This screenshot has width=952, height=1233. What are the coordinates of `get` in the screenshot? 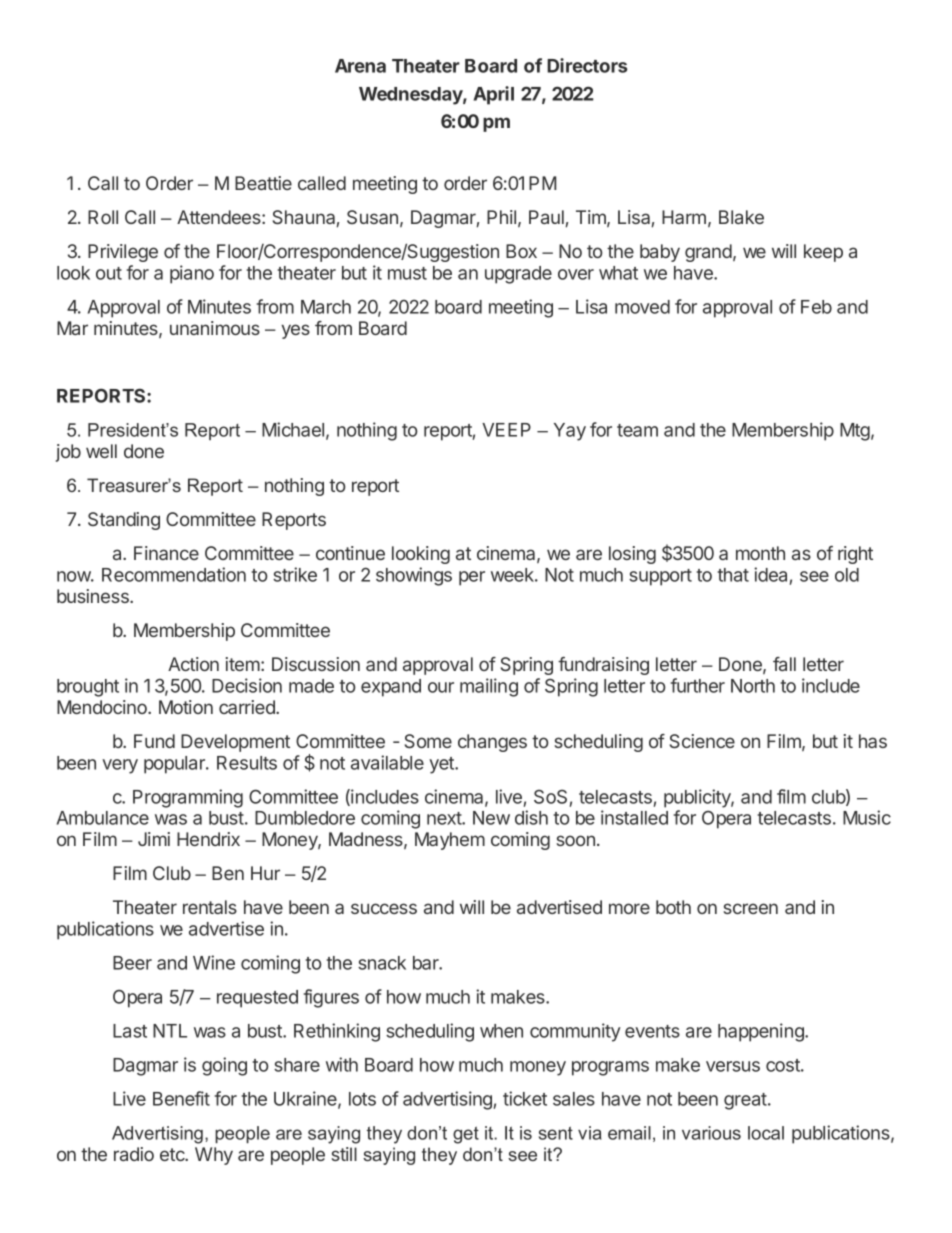 It's located at (466, 1135).
